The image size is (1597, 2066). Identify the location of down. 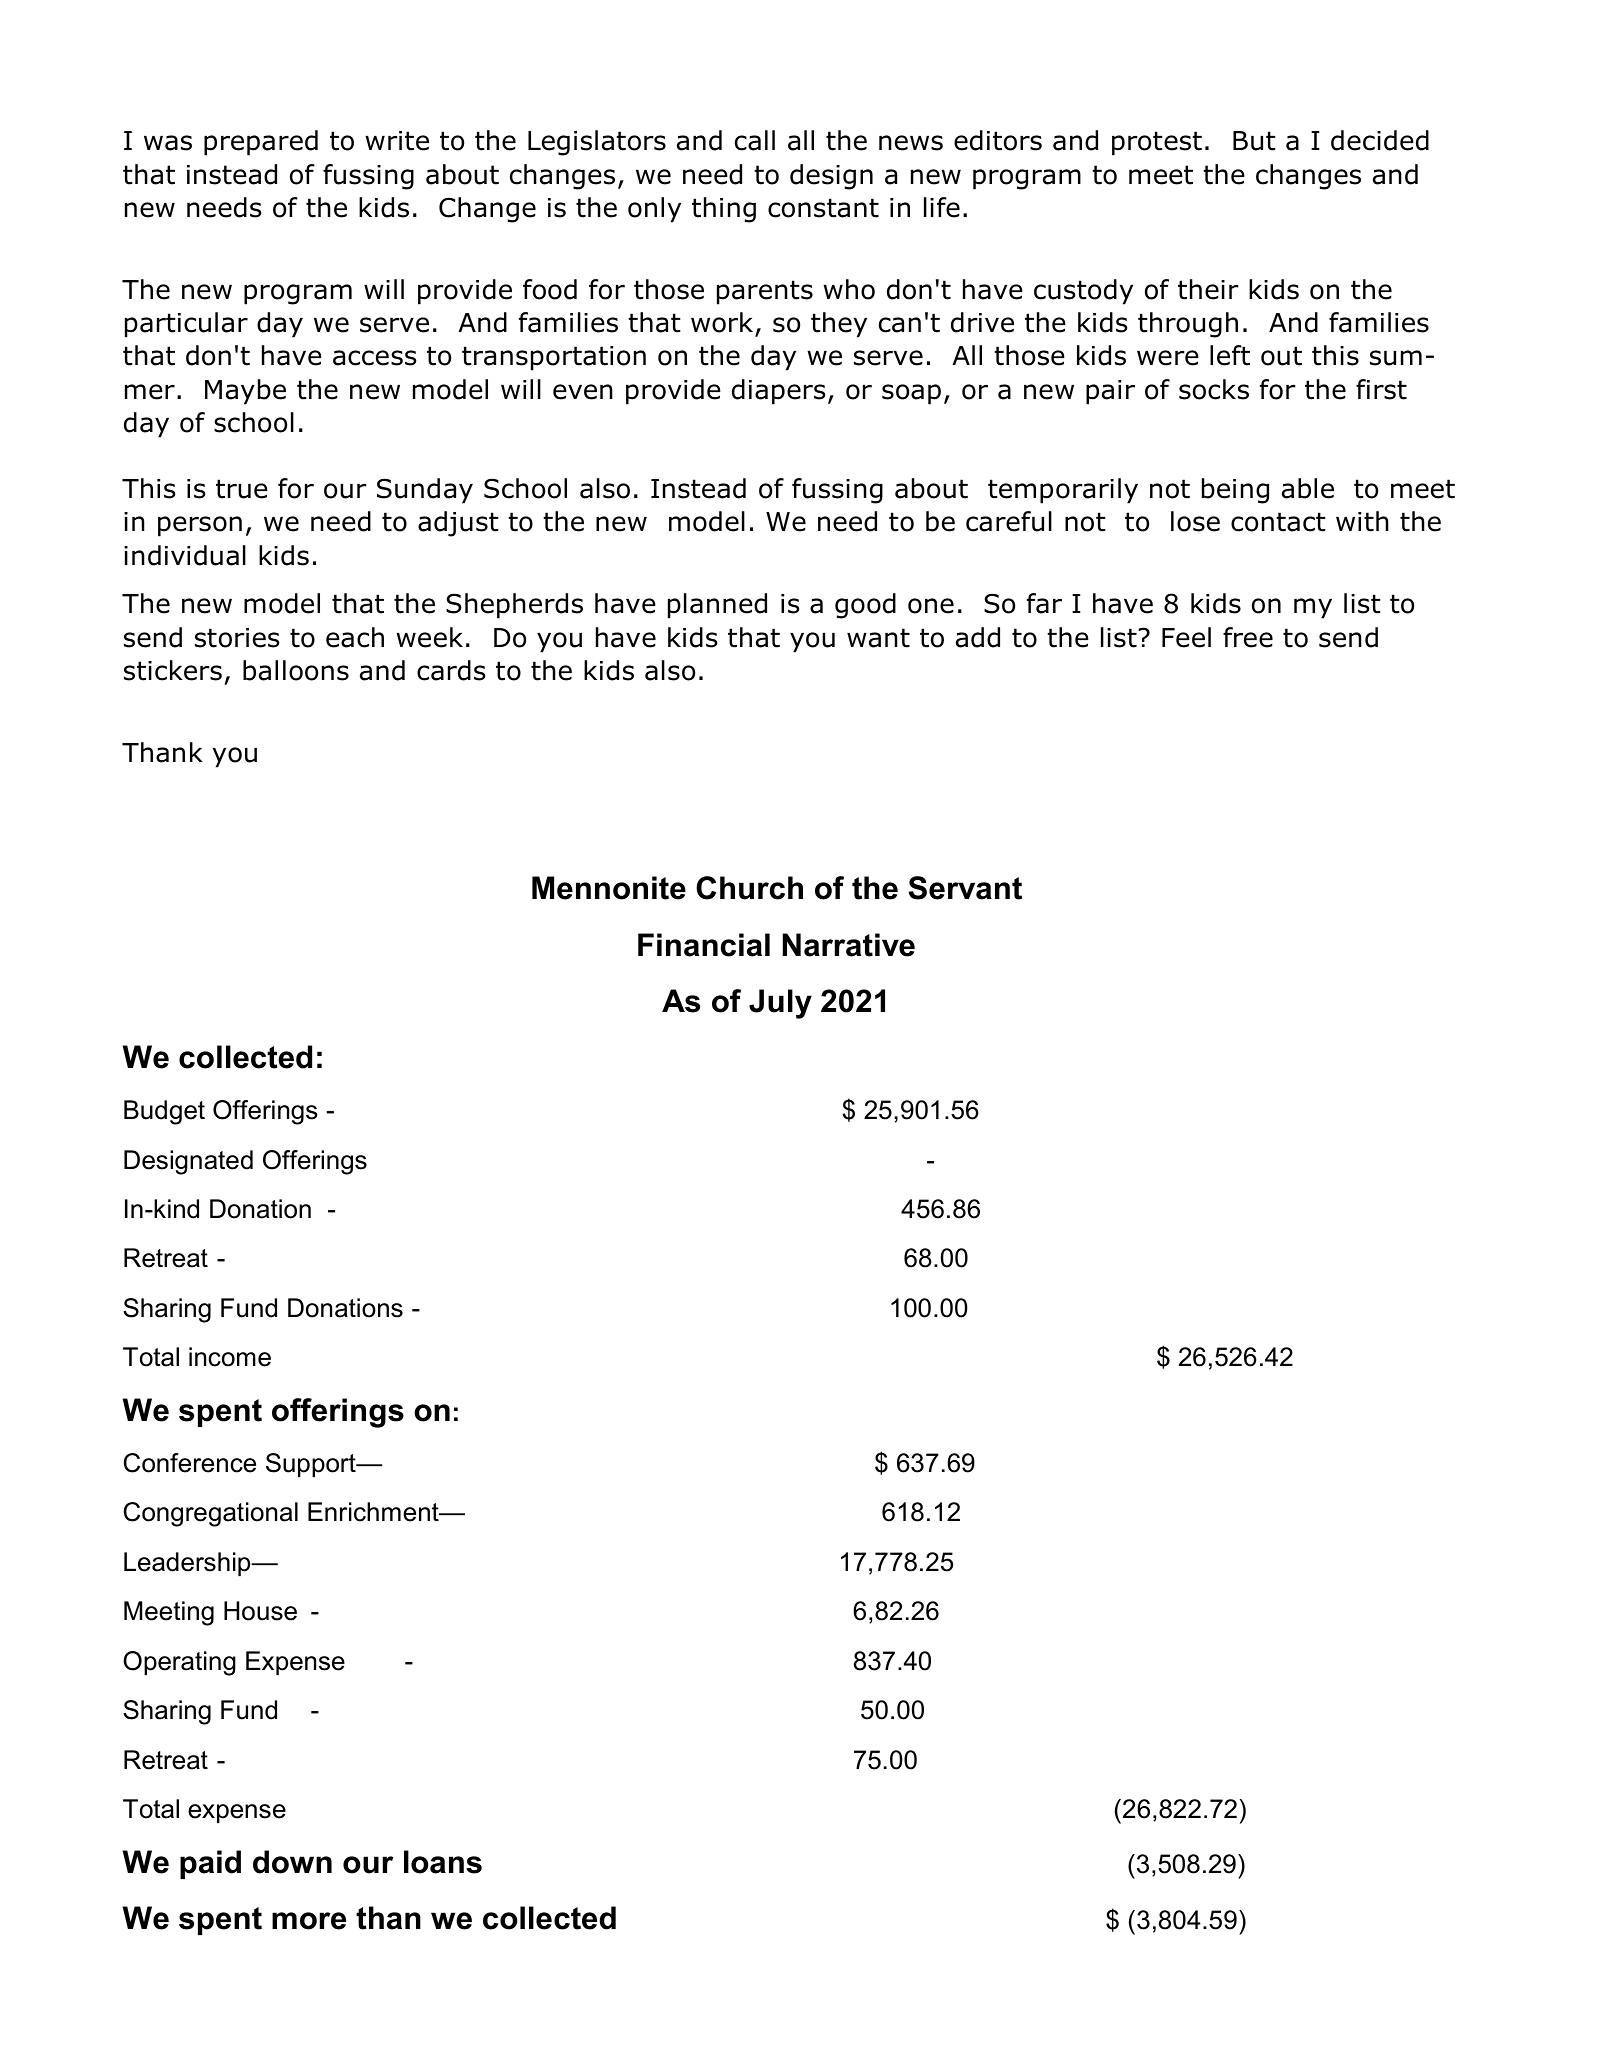
(292, 1862).
